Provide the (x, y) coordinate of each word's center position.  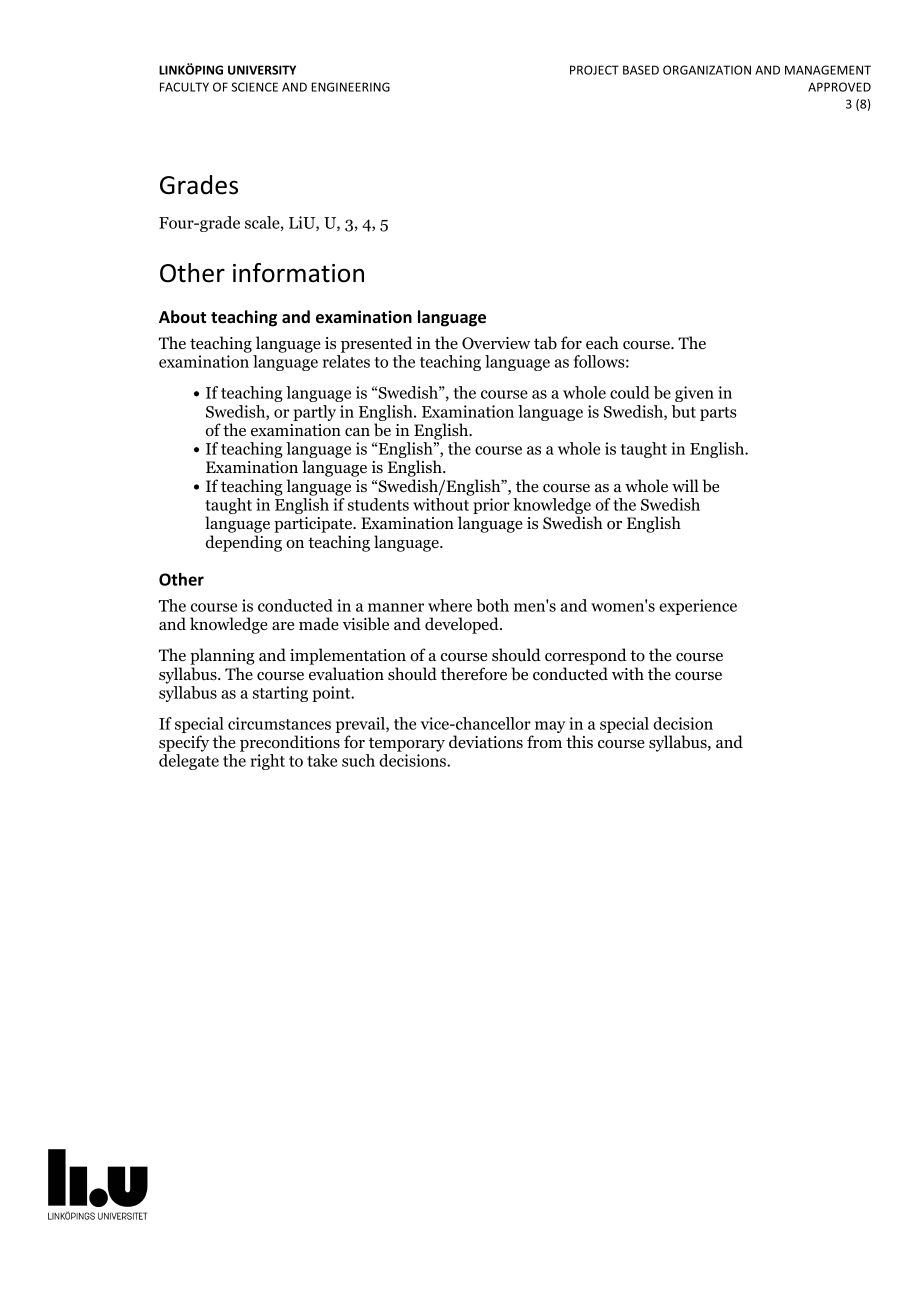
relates (346, 361)
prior (491, 506)
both (492, 605)
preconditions (290, 743)
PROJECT (594, 70)
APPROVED (839, 87)
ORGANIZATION (707, 70)
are (283, 626)
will (685, 485)
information (298, 273)
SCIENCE (254, 87)
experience (698, 607)
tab (545, 343)
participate (314, 525)
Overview (496, 343)
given (694, 394)
